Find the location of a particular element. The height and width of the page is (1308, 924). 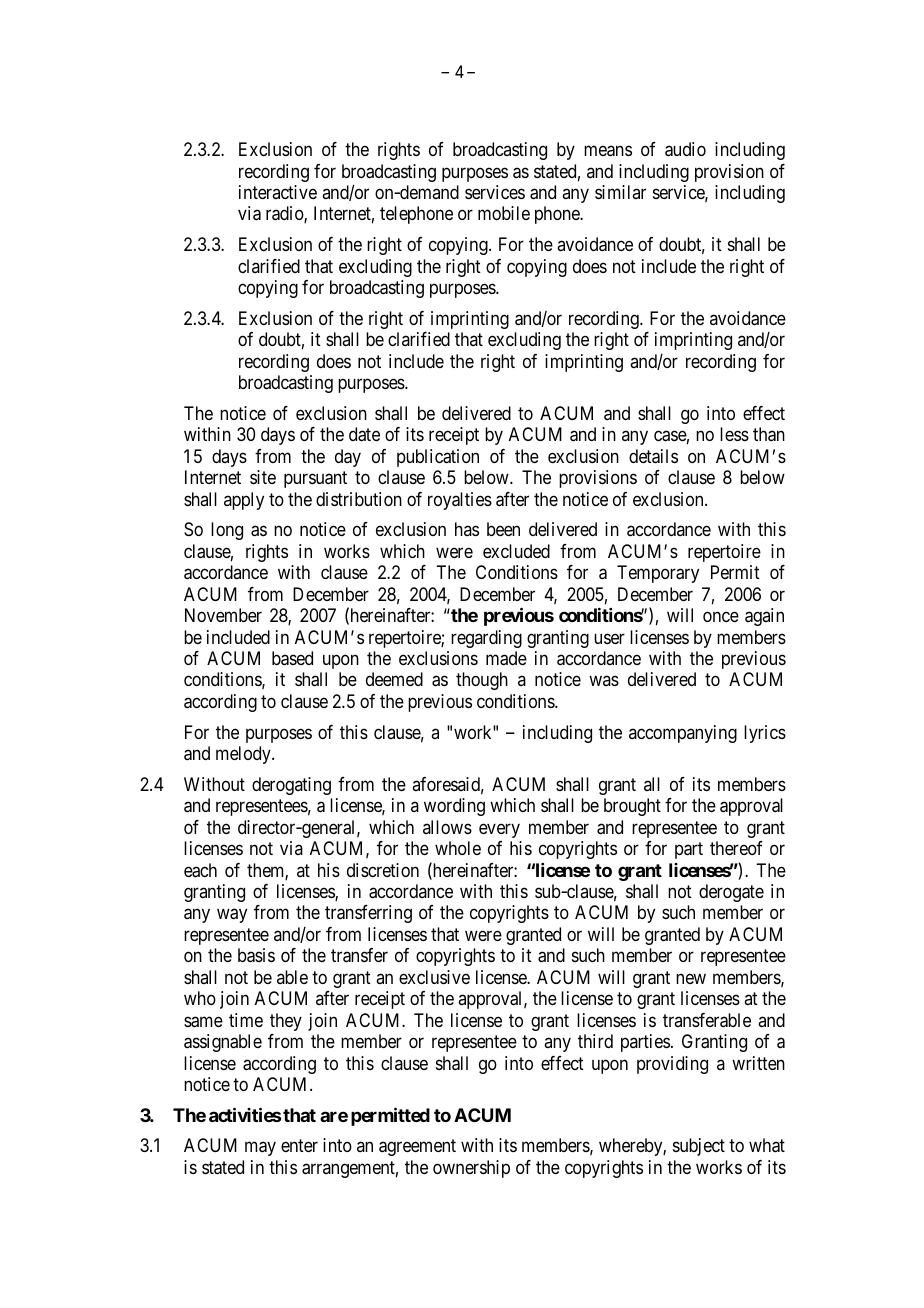

less is located at coordinates (734, 434).
